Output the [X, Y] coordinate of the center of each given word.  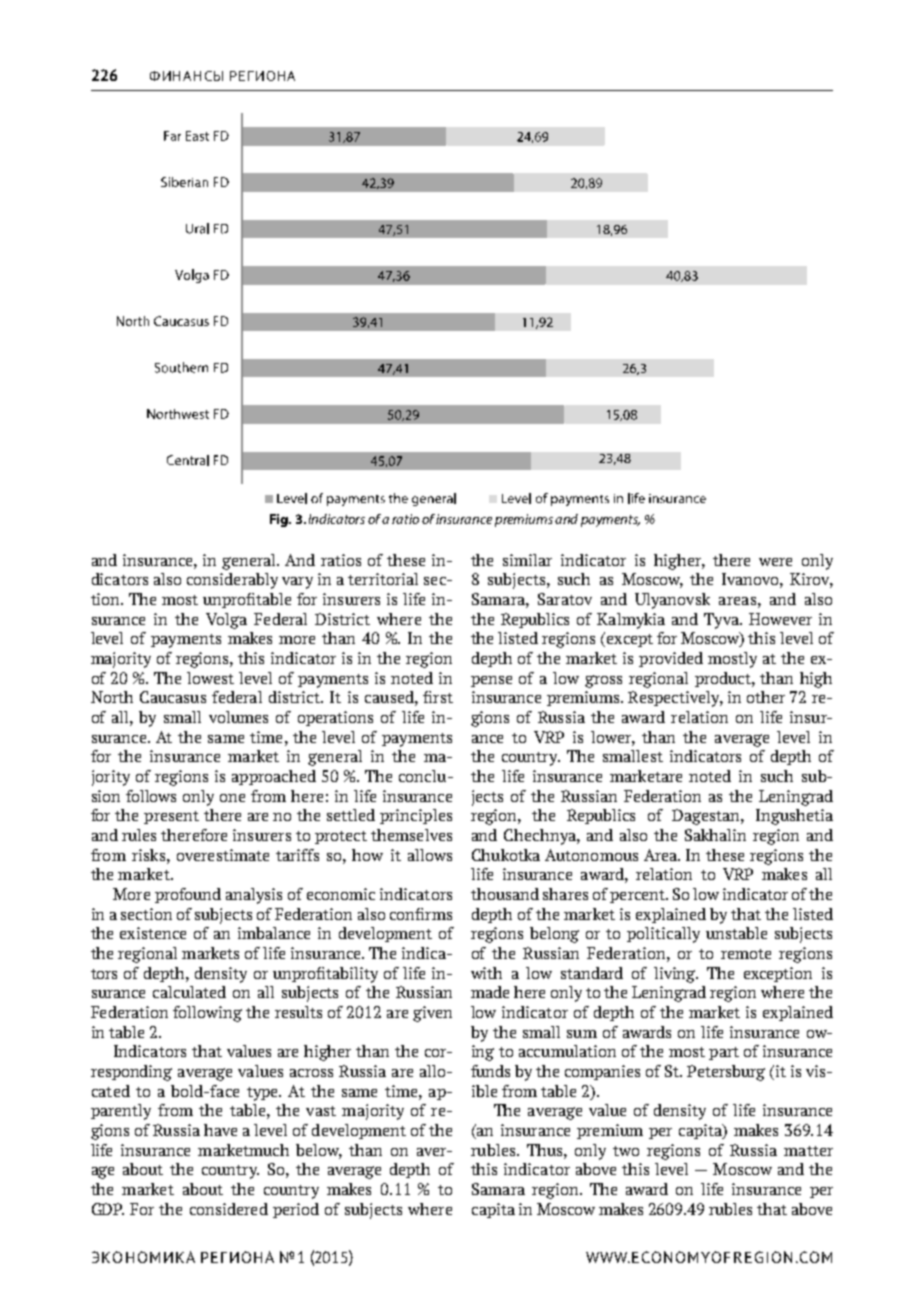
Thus [546, 1150]
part [724, 1053]
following [207, 1014]
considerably [232, 581]
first [438, 697]
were [775, 562]
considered [229, 1209]
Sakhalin [715, 835]
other [766, 697]
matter [808, 1151]
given [432, 1014]
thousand [505, 894]
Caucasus [173, 697]
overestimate [223, 855]
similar [527, 560]
